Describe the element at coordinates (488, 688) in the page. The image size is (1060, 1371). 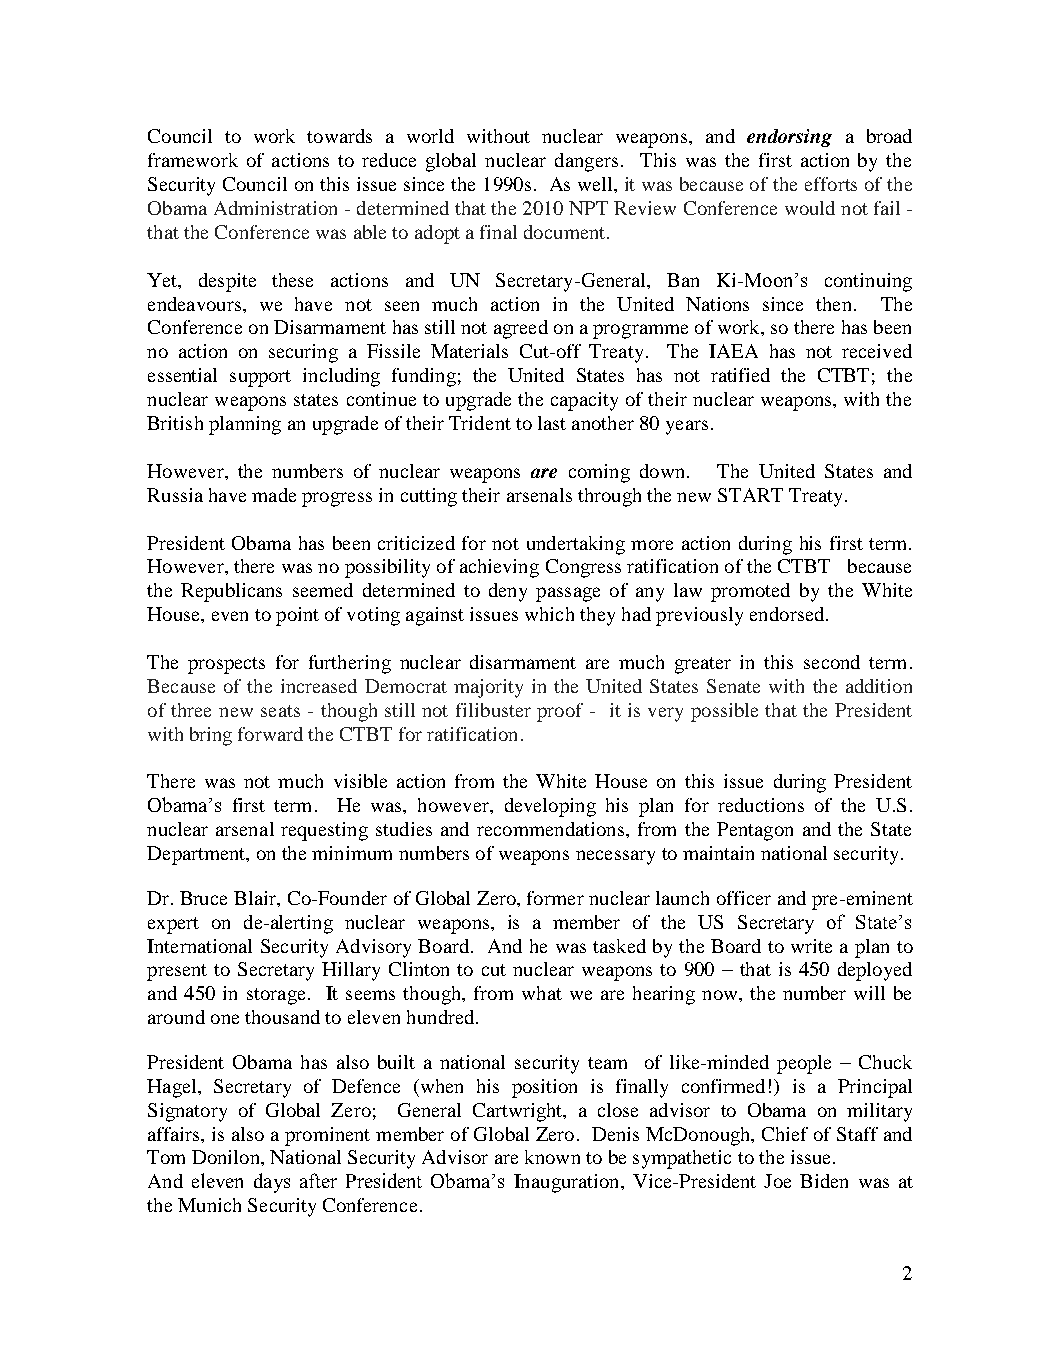
I see `majority` at that location.
